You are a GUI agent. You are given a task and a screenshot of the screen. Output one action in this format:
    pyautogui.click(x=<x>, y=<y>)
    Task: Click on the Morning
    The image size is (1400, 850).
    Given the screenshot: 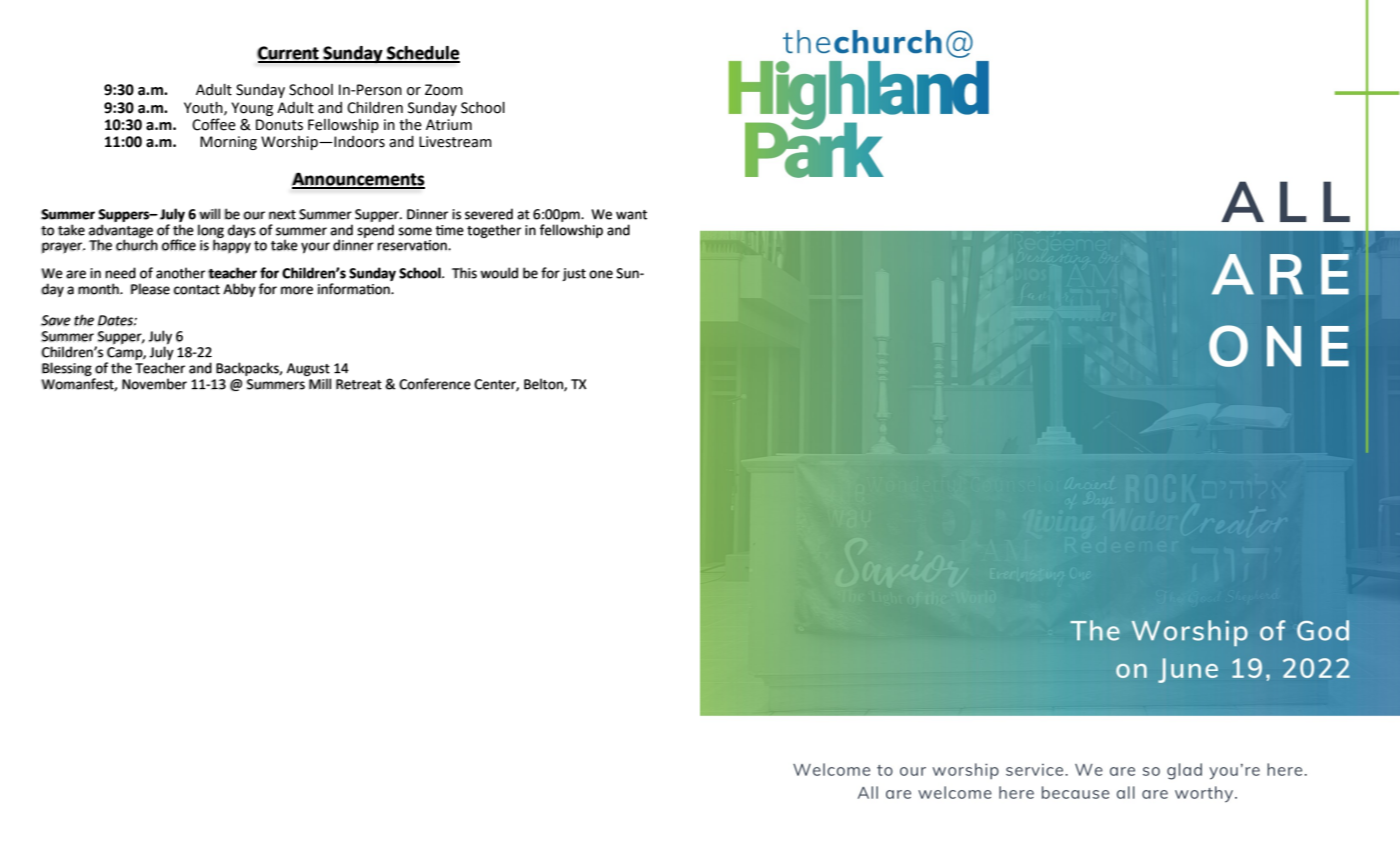 What is the action you would take?
    pyautogui.click(x=228, y=143)
